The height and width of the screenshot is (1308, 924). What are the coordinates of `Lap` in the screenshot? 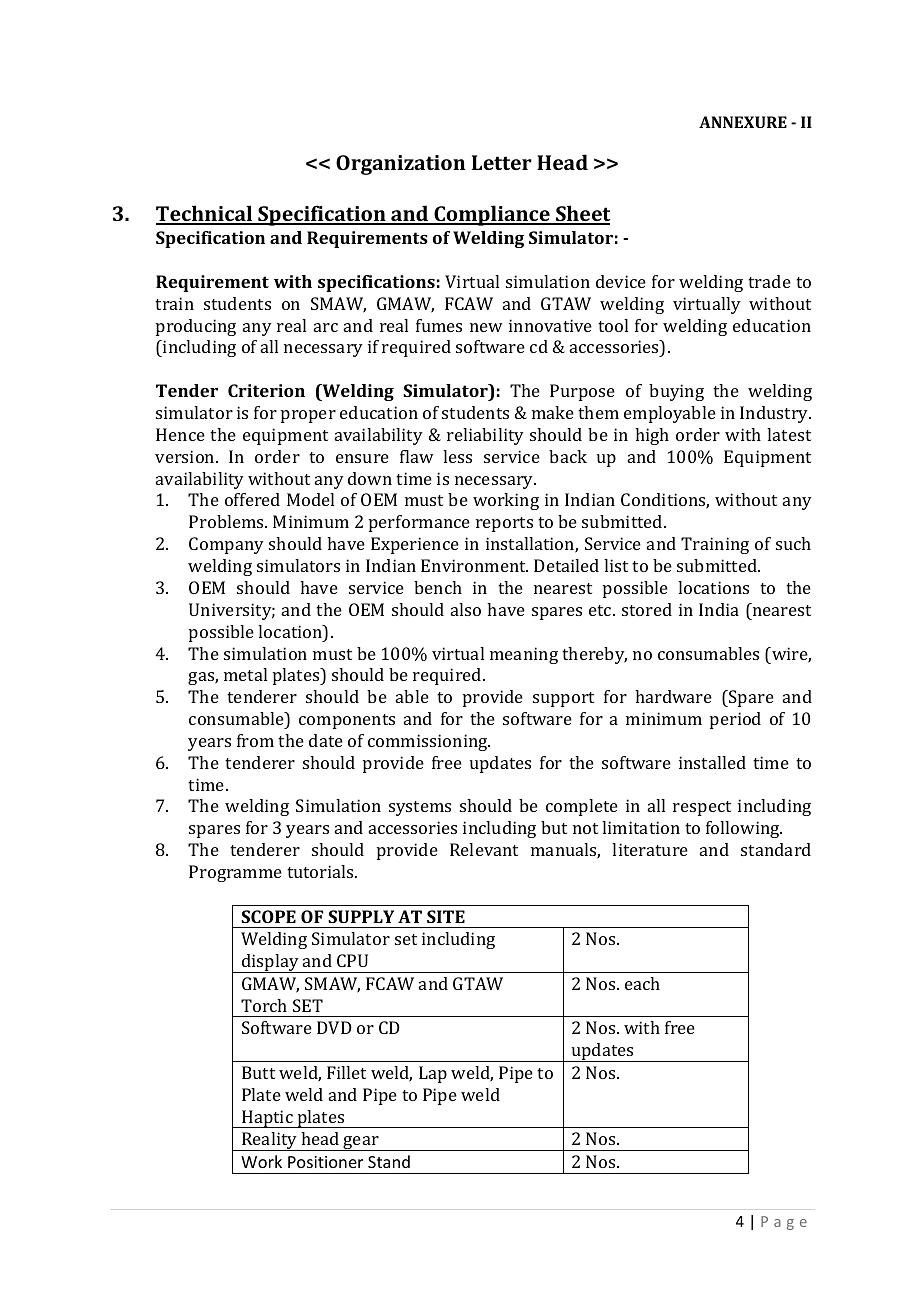 It's located at (433, 1074).
